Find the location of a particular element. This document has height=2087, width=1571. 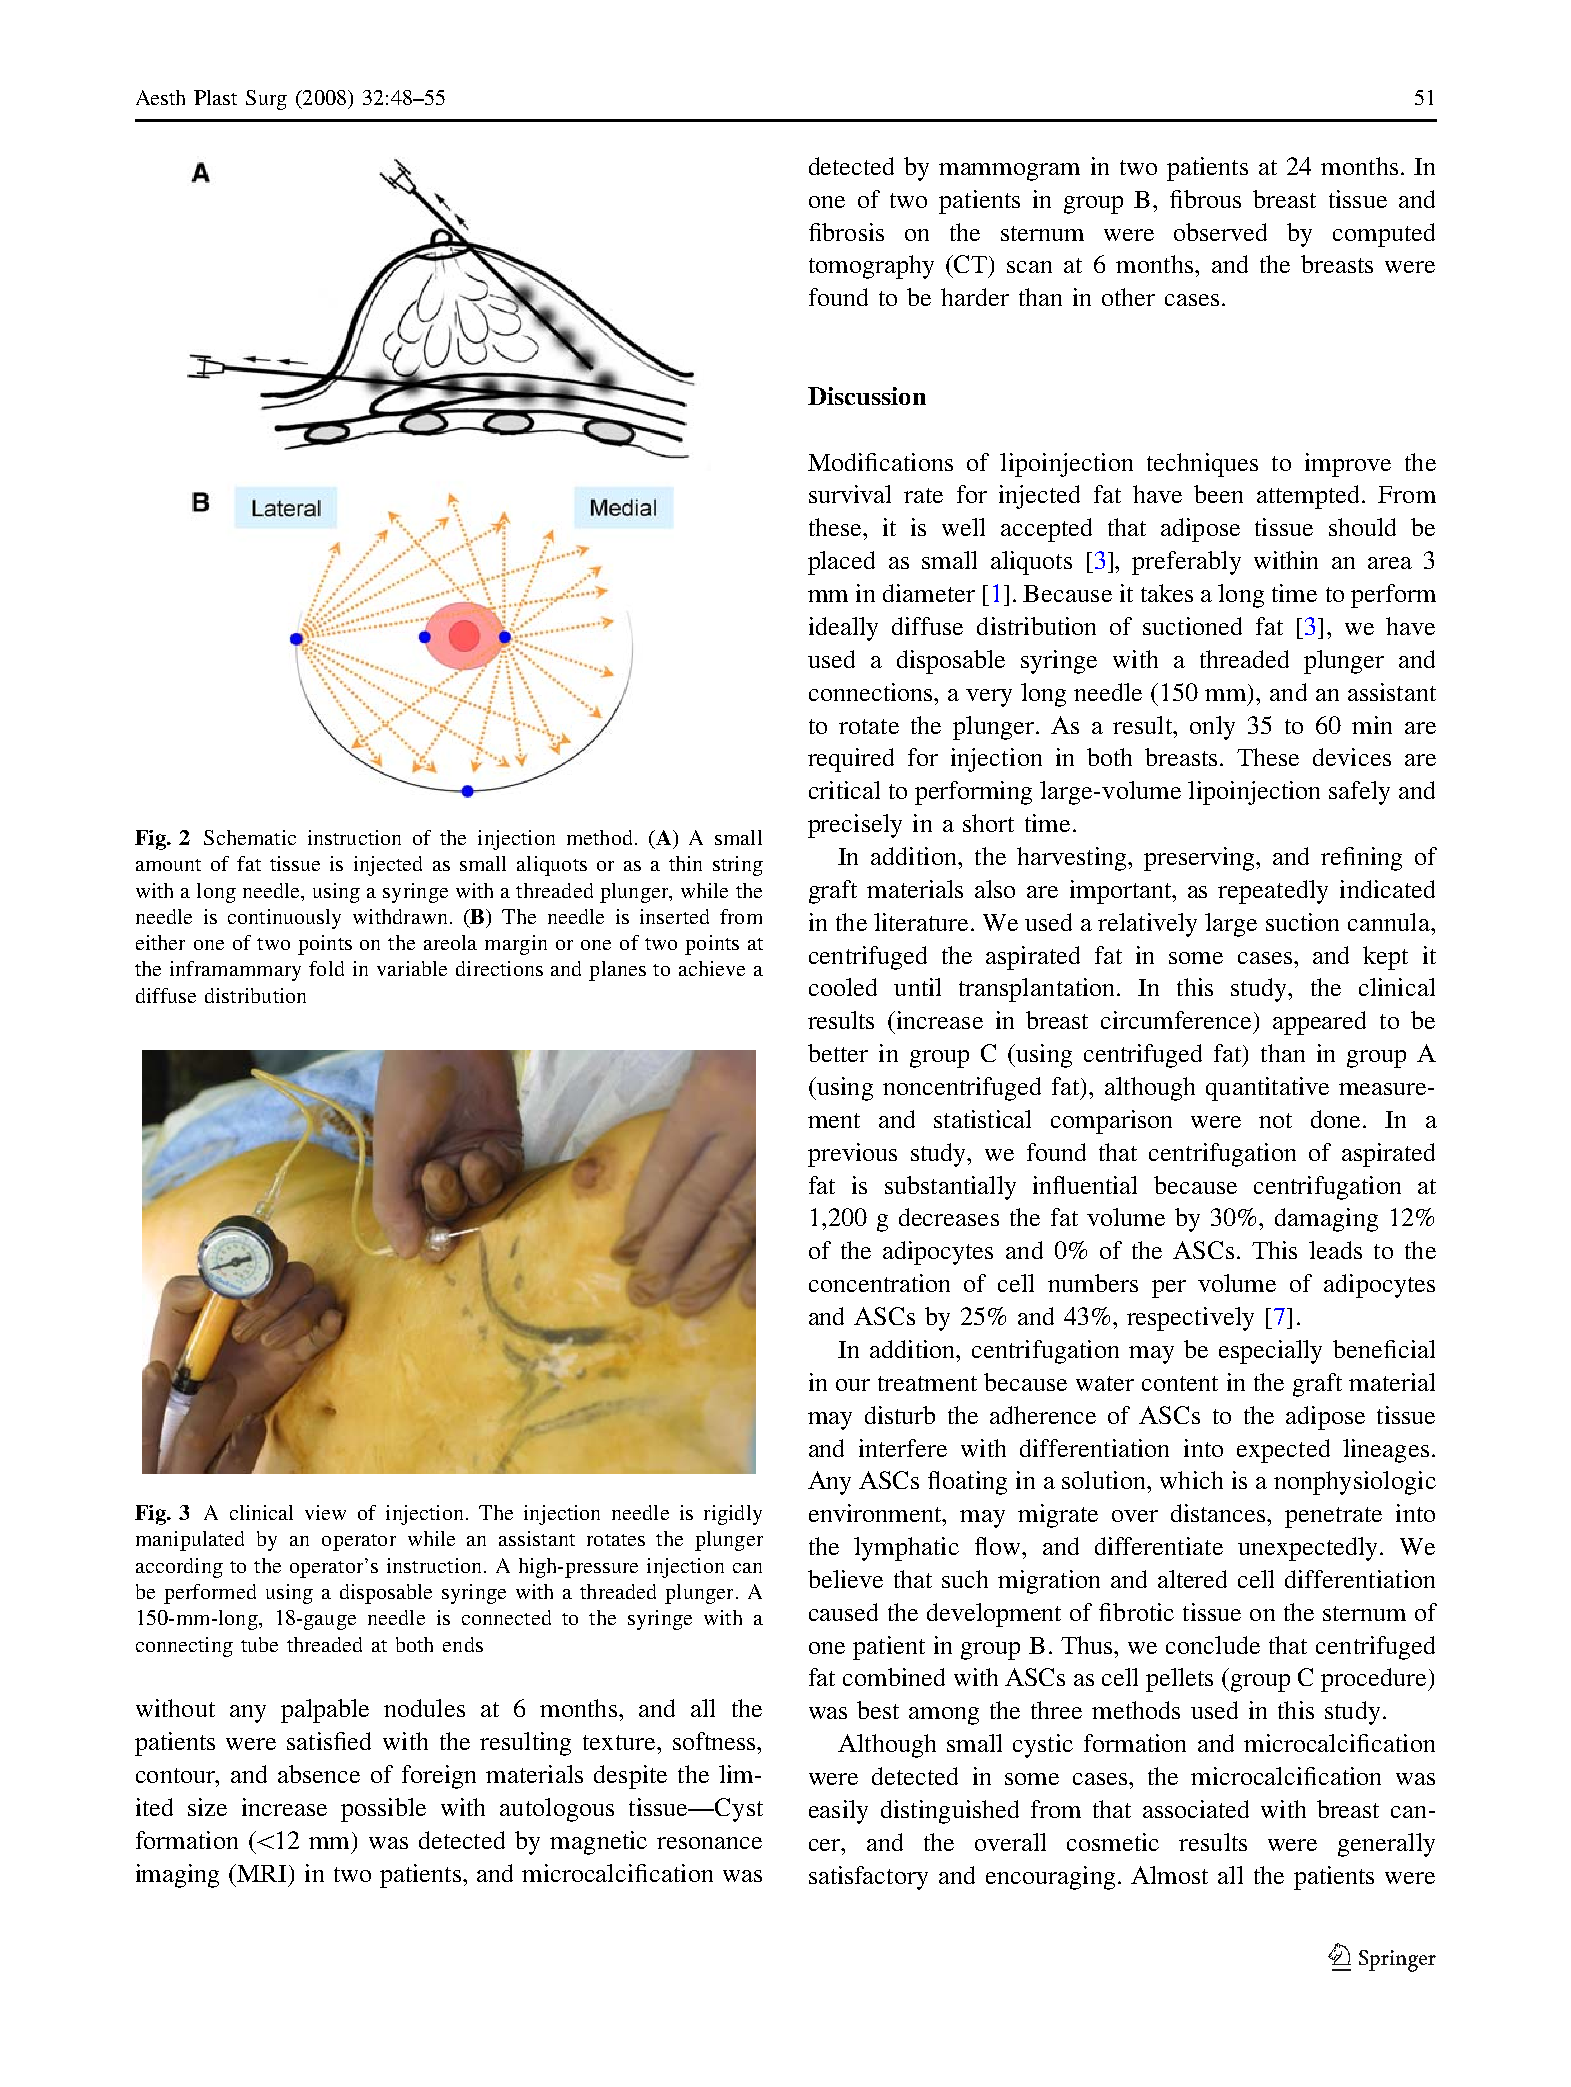

fibrosis is located at coordinates (846, 232).
